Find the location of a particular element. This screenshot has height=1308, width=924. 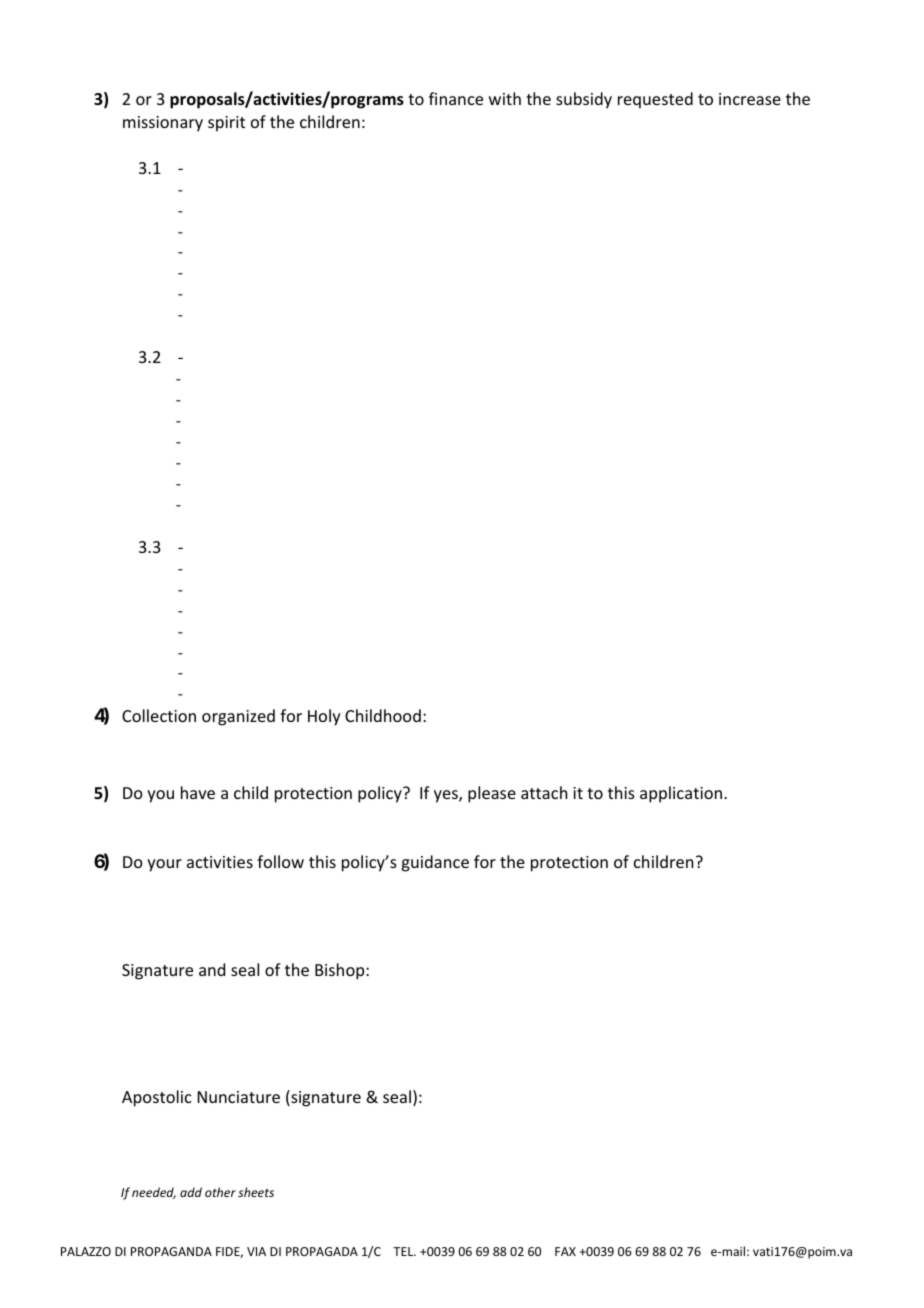

organized is located at coordinates (238, 717).
